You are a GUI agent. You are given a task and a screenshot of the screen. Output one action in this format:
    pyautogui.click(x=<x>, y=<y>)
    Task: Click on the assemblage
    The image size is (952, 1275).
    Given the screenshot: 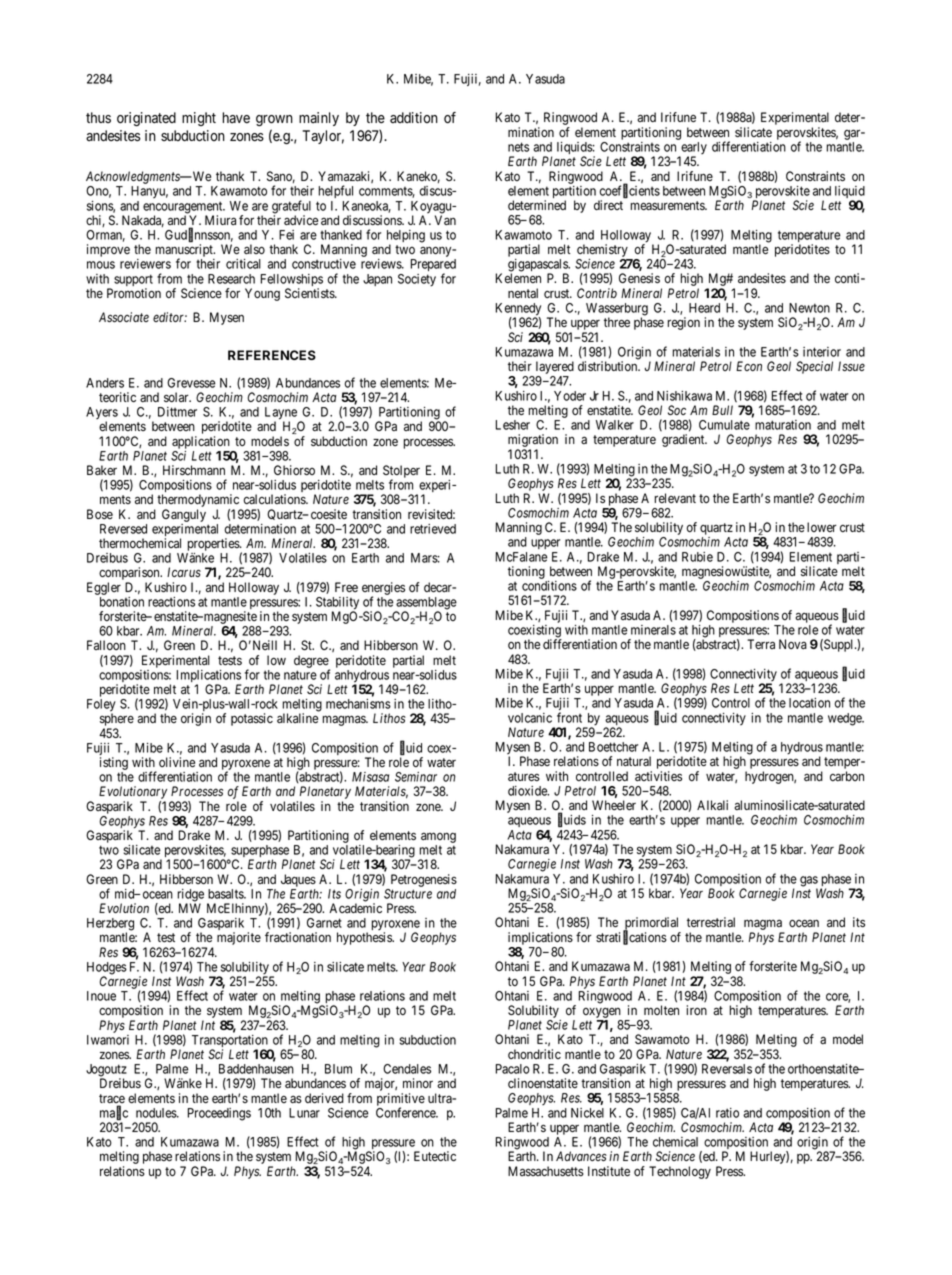 What is the action you would take?
    pyautogui.click(x=426, y=604)
